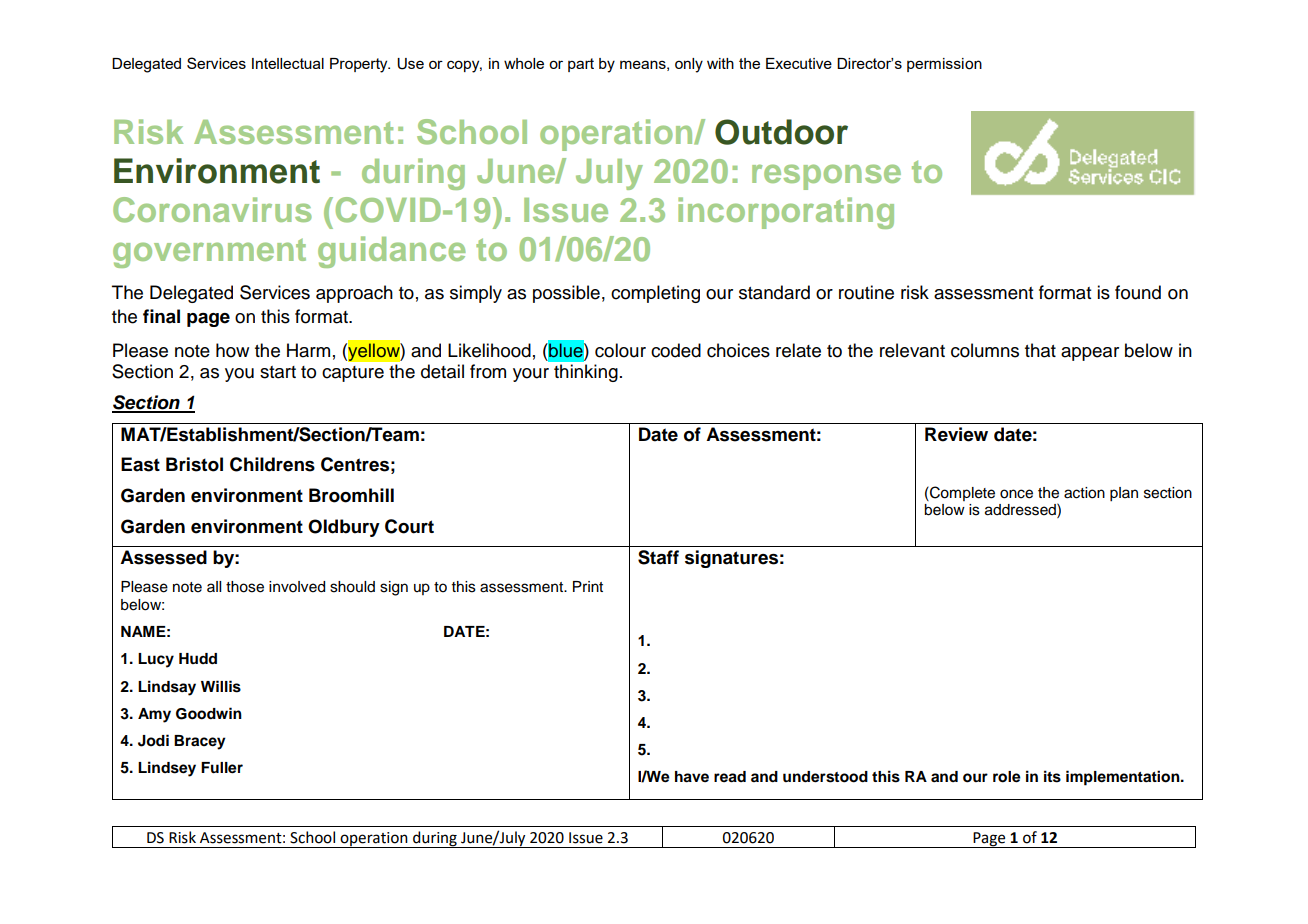 The image size is (1308, 924). I want to click on completing, so click(655, 294).
